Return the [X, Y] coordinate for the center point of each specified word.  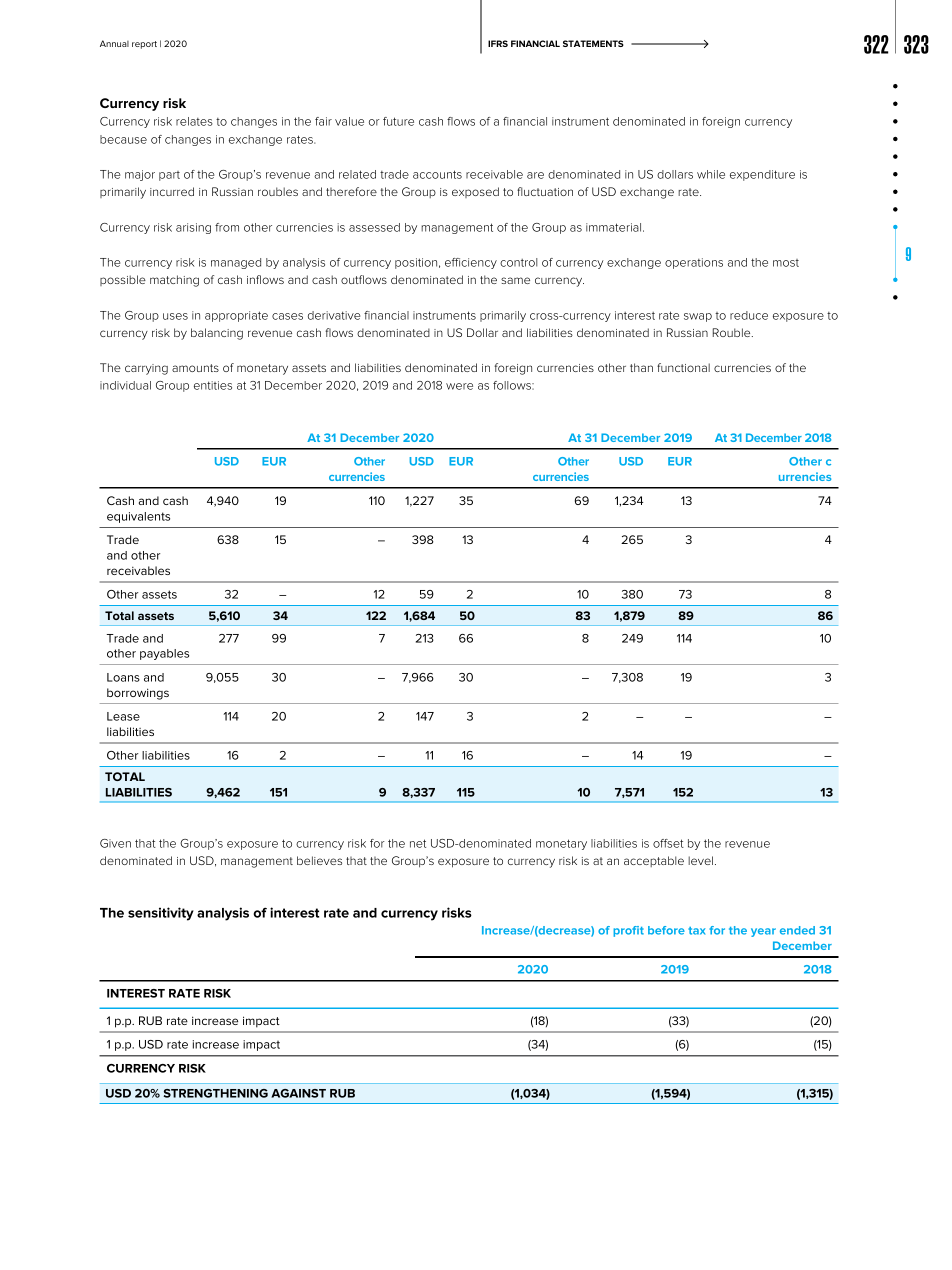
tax [696, 931]
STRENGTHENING [215, 1093]
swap [698, 317]
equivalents [138, 517]
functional [683, 367]
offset [668, 843]
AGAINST [298, 1093]
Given [115, 843]
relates [194, 121]
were [459, 386]
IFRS [498, 43]
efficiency [471, 263]
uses [175, 316]
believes [319, 860]
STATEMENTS [593, 43]
